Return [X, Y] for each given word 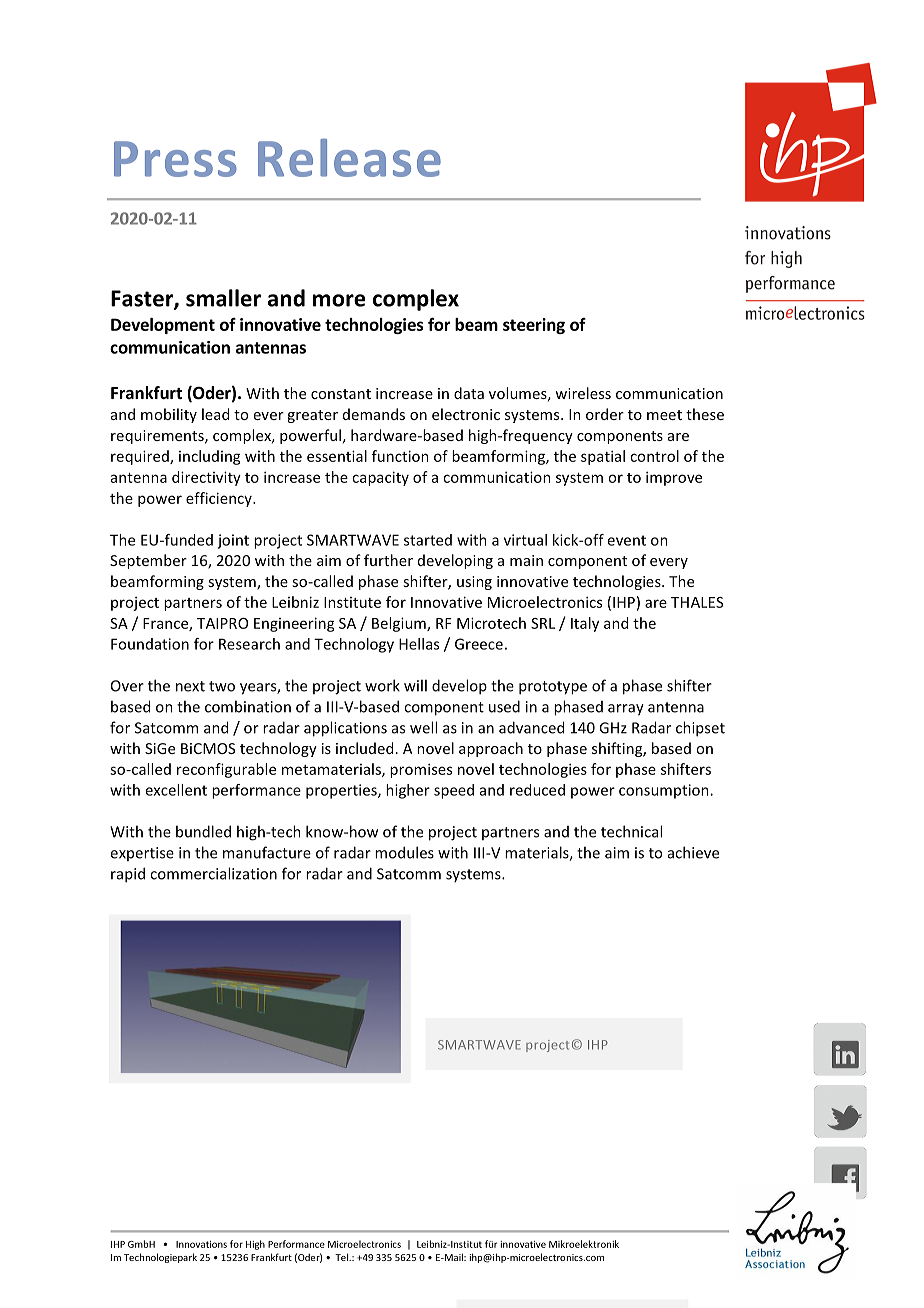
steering [534, 326]
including [210, 457]
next [190, 686]
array [626, 710]
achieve [693, 852]
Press [175, 159]
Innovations [201, 1244]
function [400, 456]
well [423, 727]
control [654, 456]
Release [349, 157]
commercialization [213, 873]
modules [404, 852]
